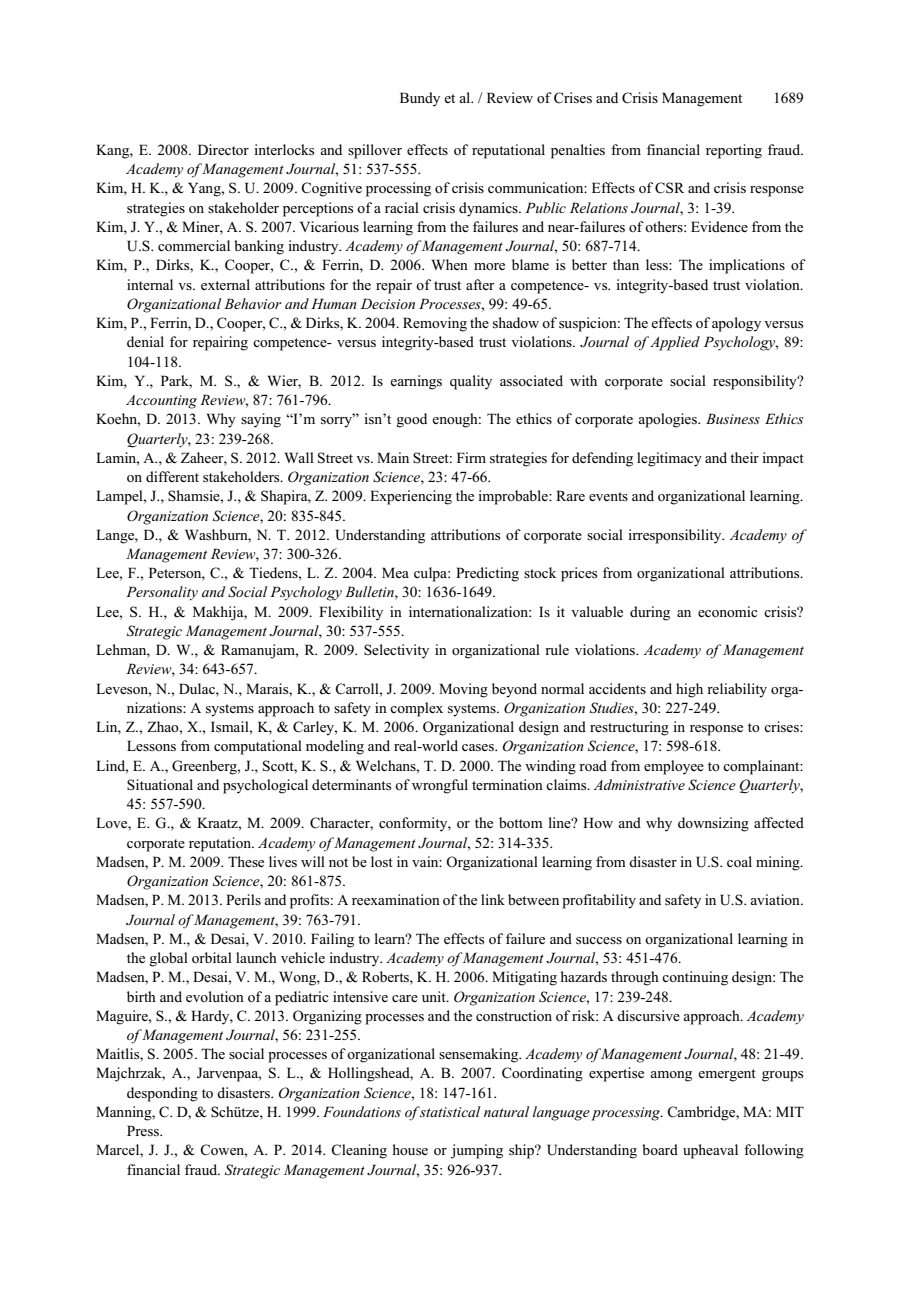 The width and height of the document is (900, 1316). I want to click on Director, so click(223, 149).
